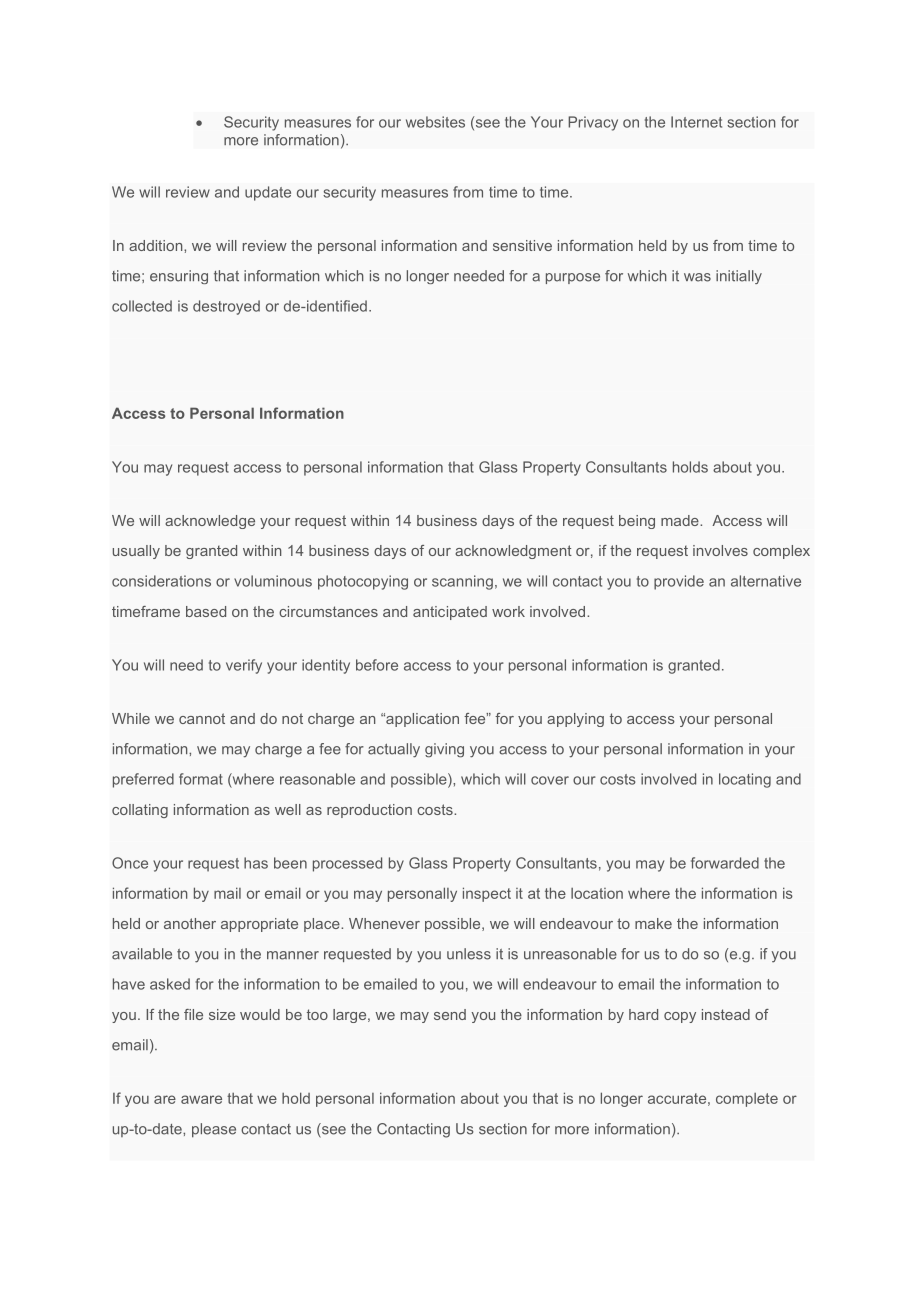 The image size is (924, 1308). What do you see at coordinates (210, 522) in the screenshot?
I see `acknowledge` at bounding box center [210, 522].
